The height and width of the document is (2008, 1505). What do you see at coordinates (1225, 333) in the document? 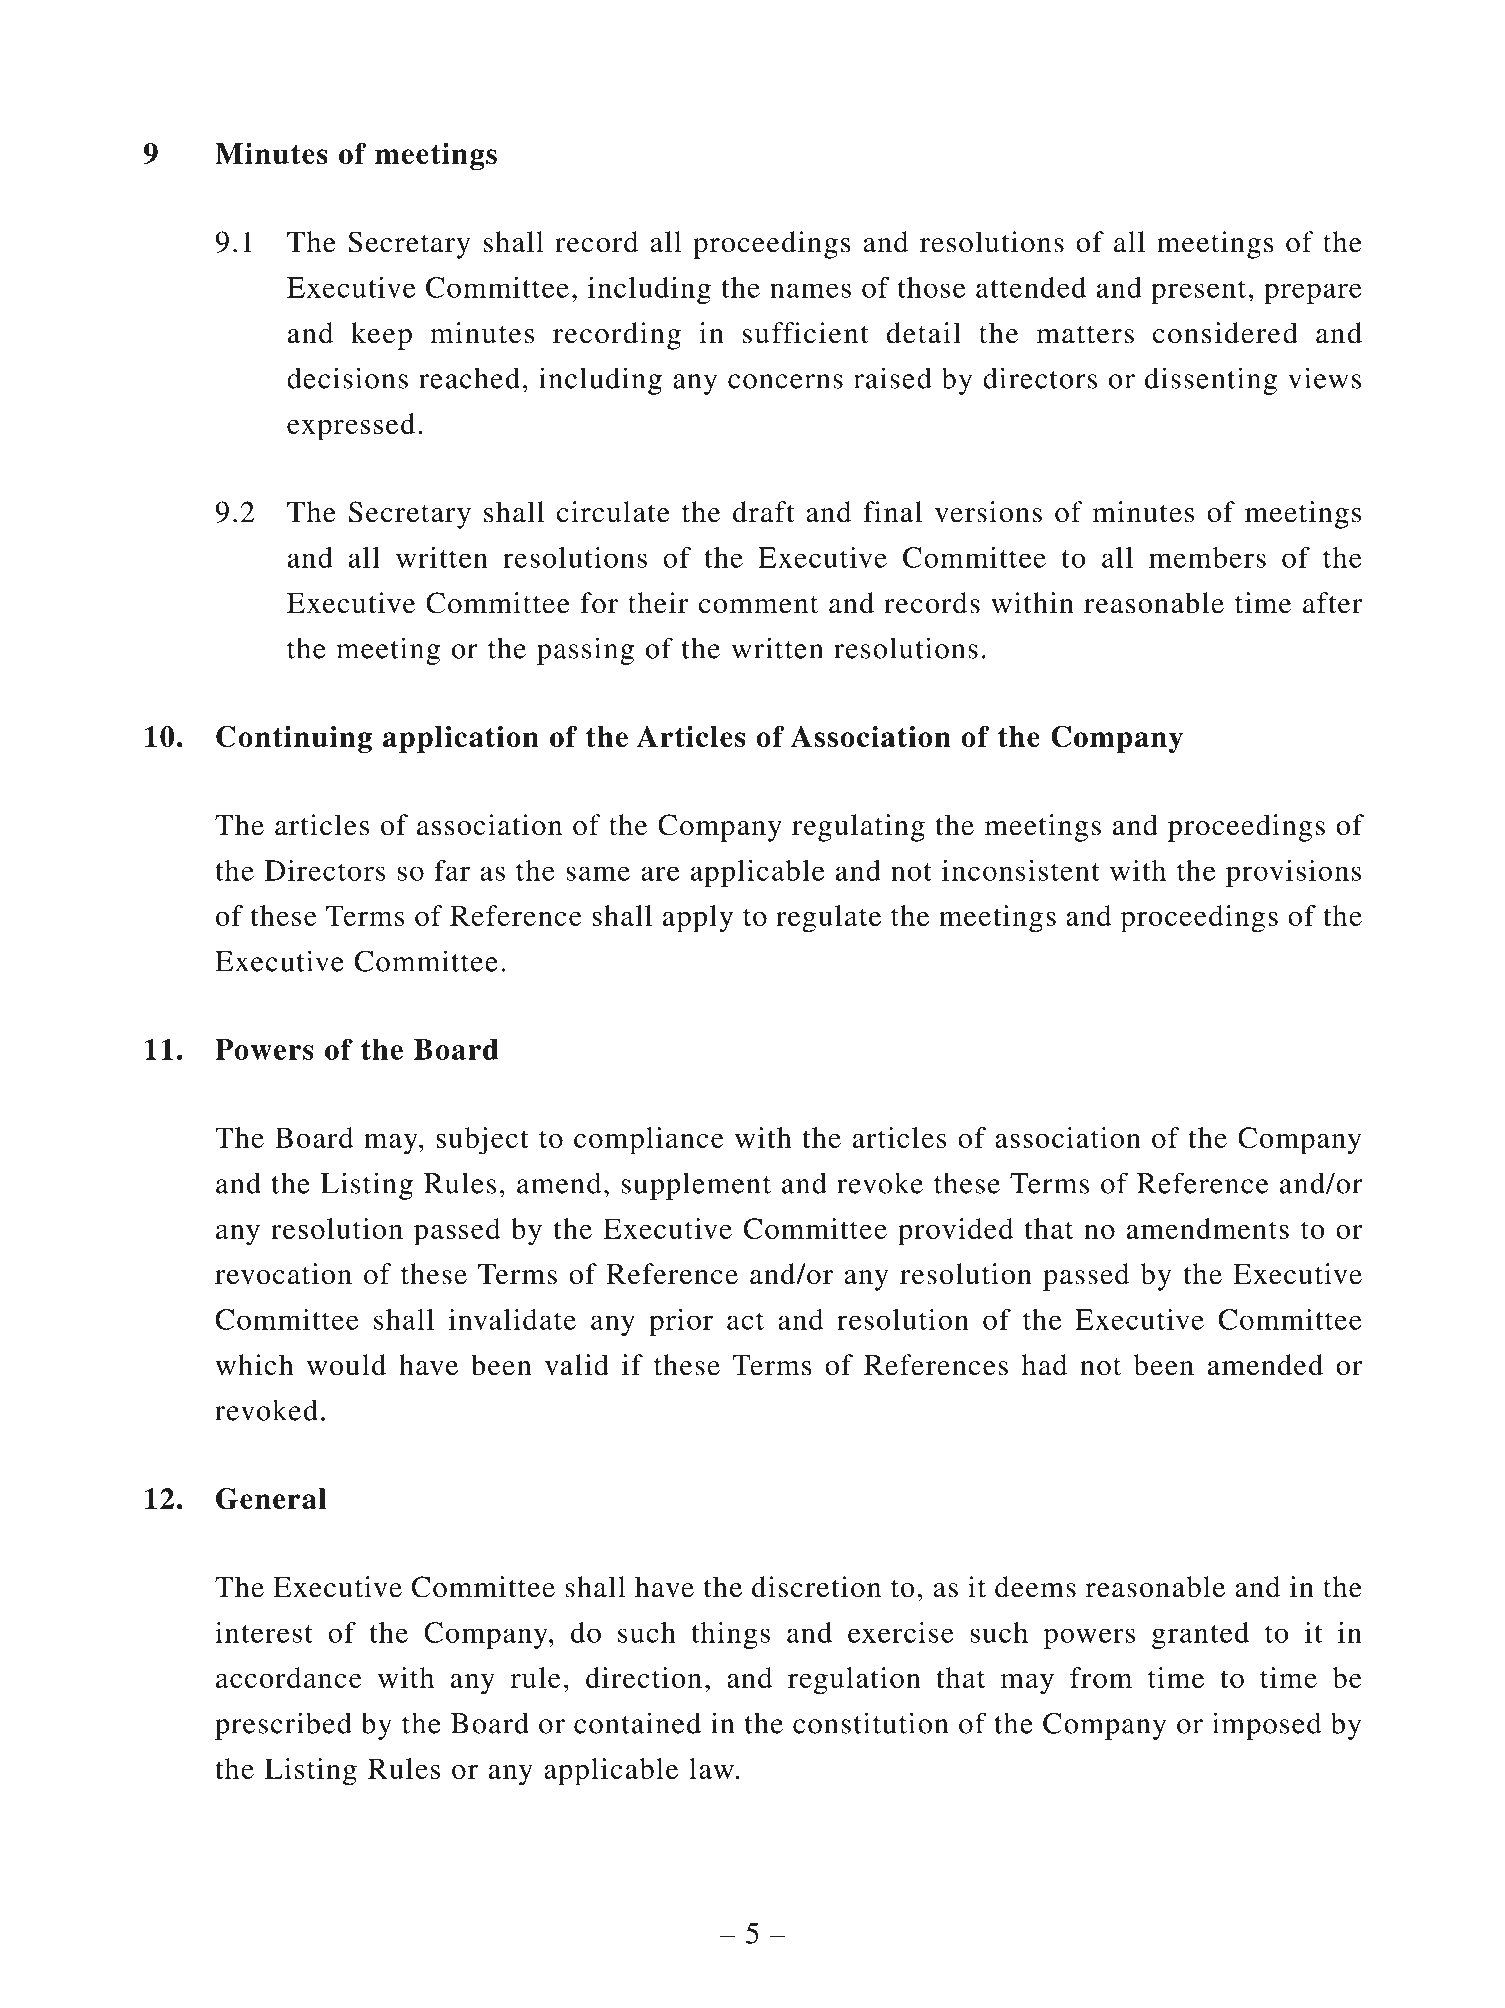
I see `considered` at bounding box center [1225, 333].
